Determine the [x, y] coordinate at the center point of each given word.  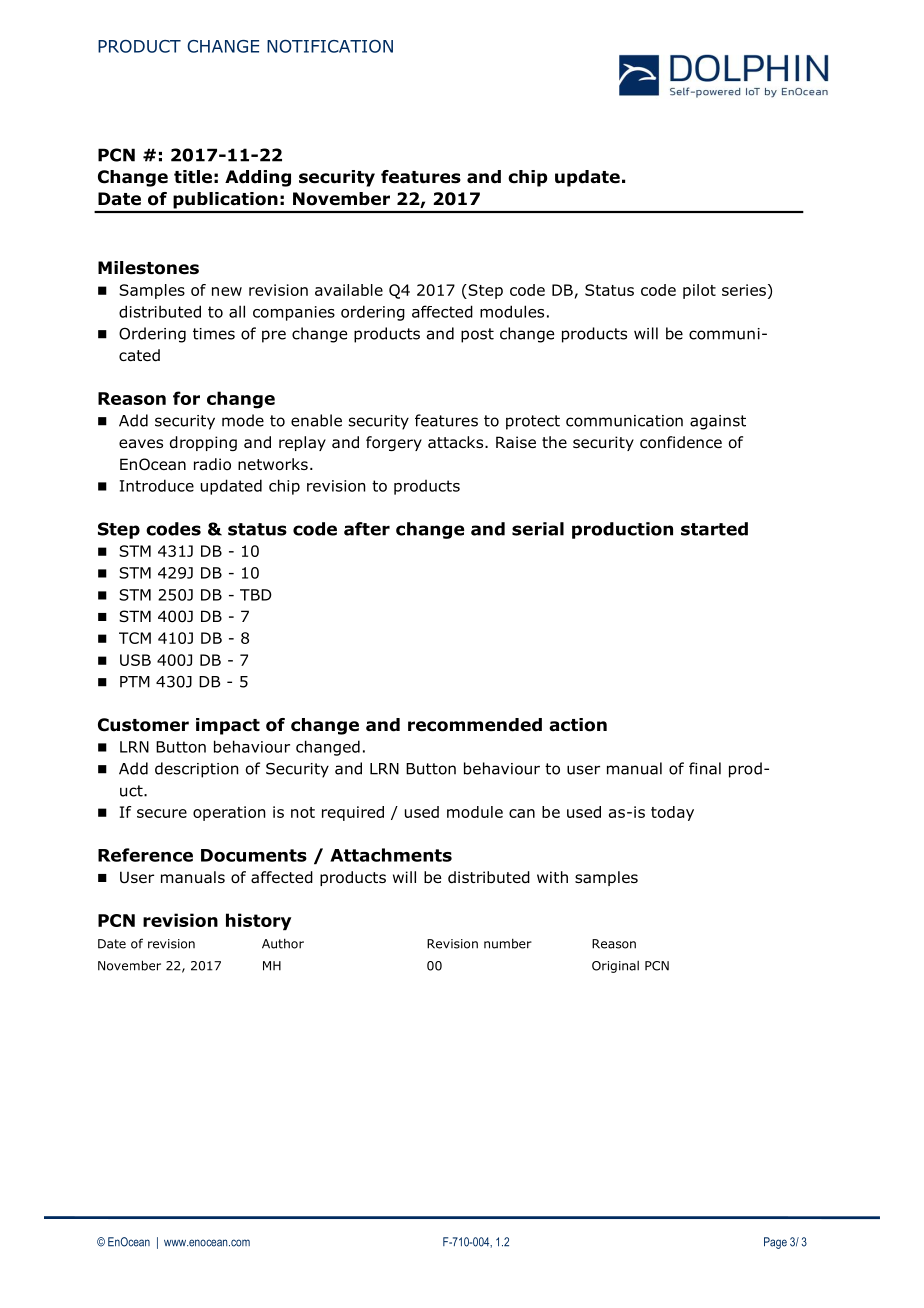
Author [283, 943]
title [193, 177]
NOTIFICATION [330, 46]
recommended [475, 725]
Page [775, 1243]
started [714, 529]
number [508, 943]
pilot [699, 291]
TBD [256, 595]
